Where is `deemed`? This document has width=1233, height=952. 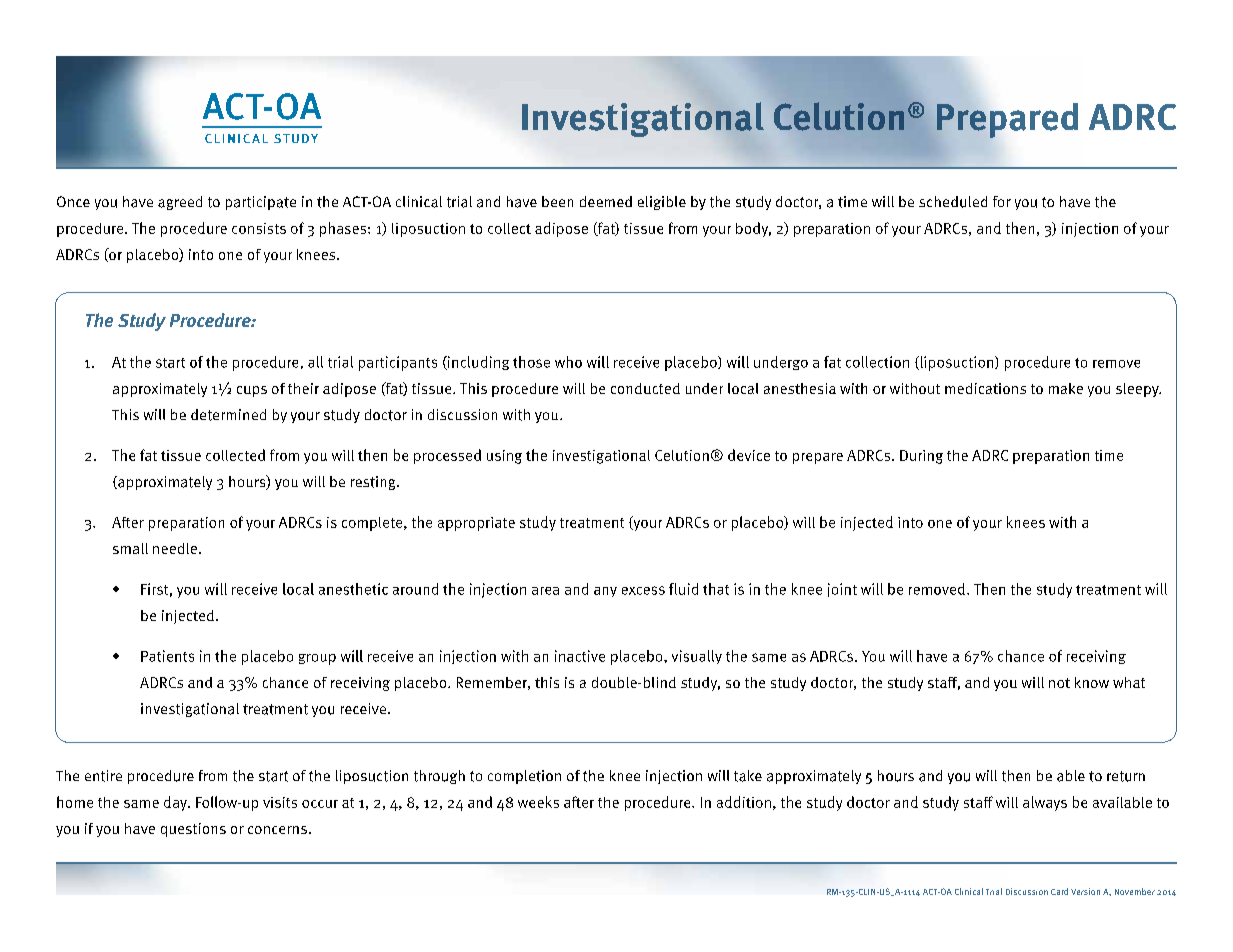 deemed is located at coordinates (606, 201).
